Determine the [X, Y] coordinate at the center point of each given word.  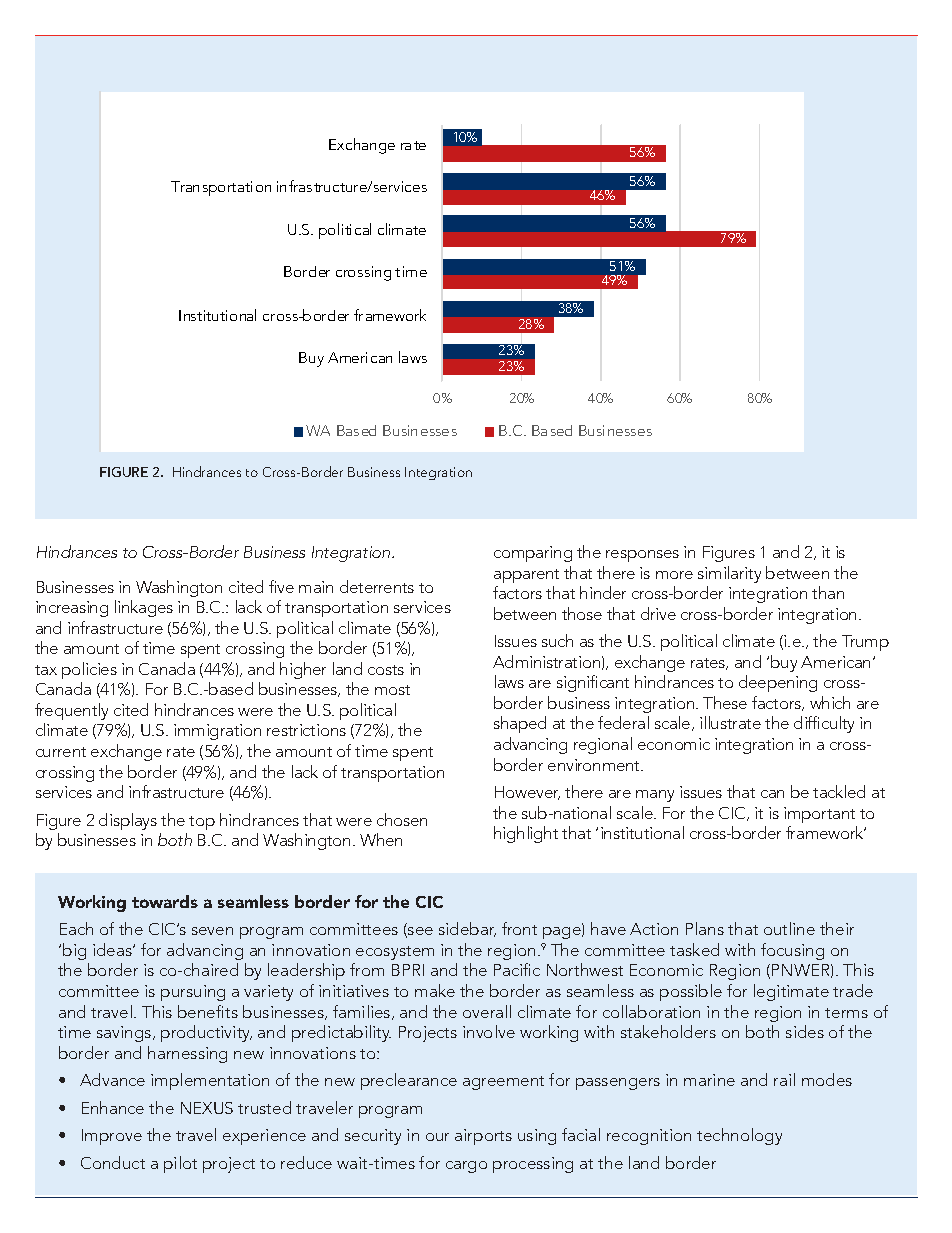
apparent [526, 576]
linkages [144, 608]
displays [128, 821]
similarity [729, 574]
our [437, 1137]
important [819, 815]
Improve [112, 1137]
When [381, 839]
